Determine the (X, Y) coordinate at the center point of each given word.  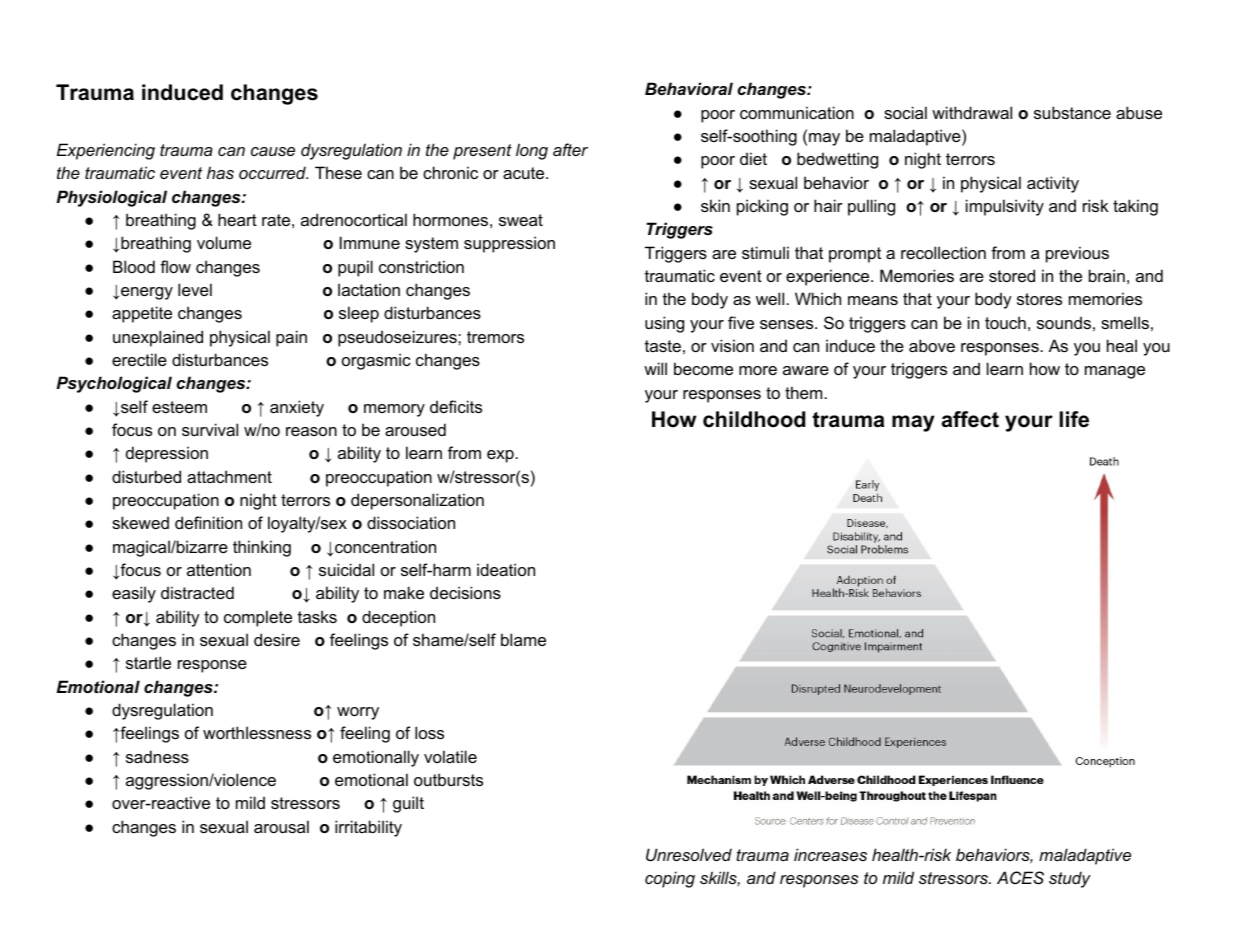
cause (273, 151)
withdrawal (972, 112)
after (570, 149)
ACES (1020, 877)
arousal (281, 826)
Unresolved (689, 855)
